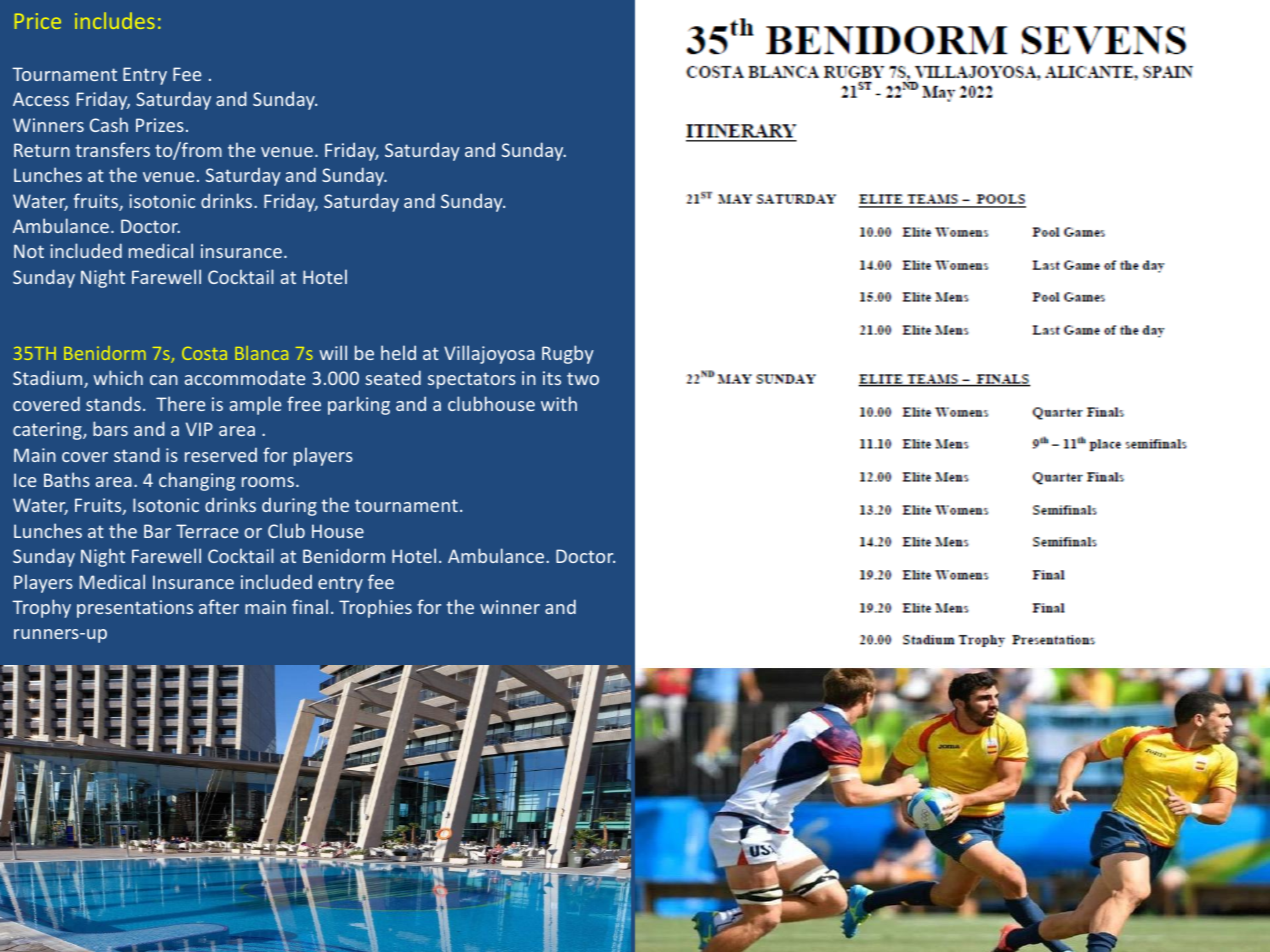 This page has width=1270, height=952. Describe the element at coordinates (559, 403) in the page. I see `with` at that location.
